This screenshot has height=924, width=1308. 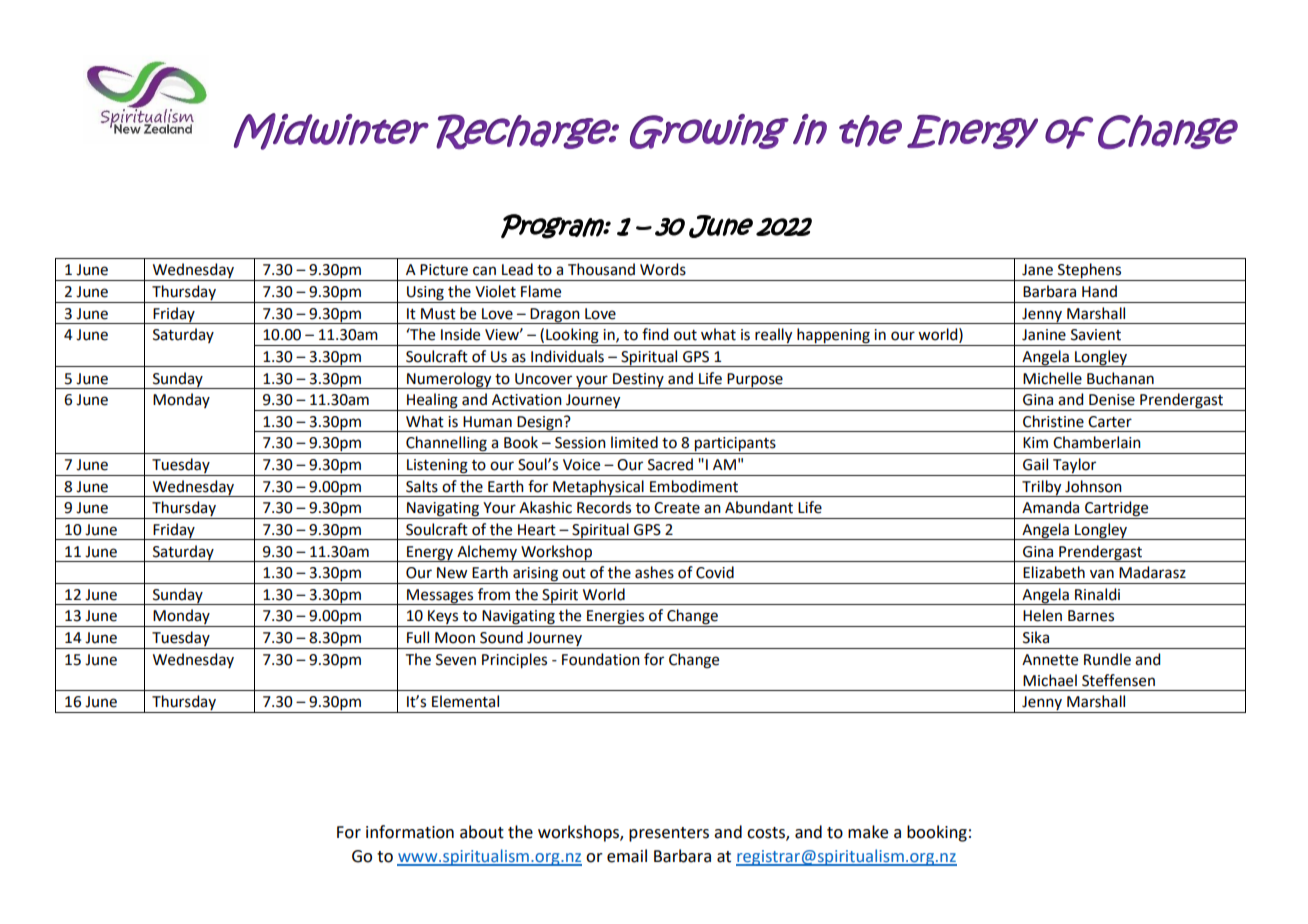 I want to click on Words, so click(x=663, y=269).
